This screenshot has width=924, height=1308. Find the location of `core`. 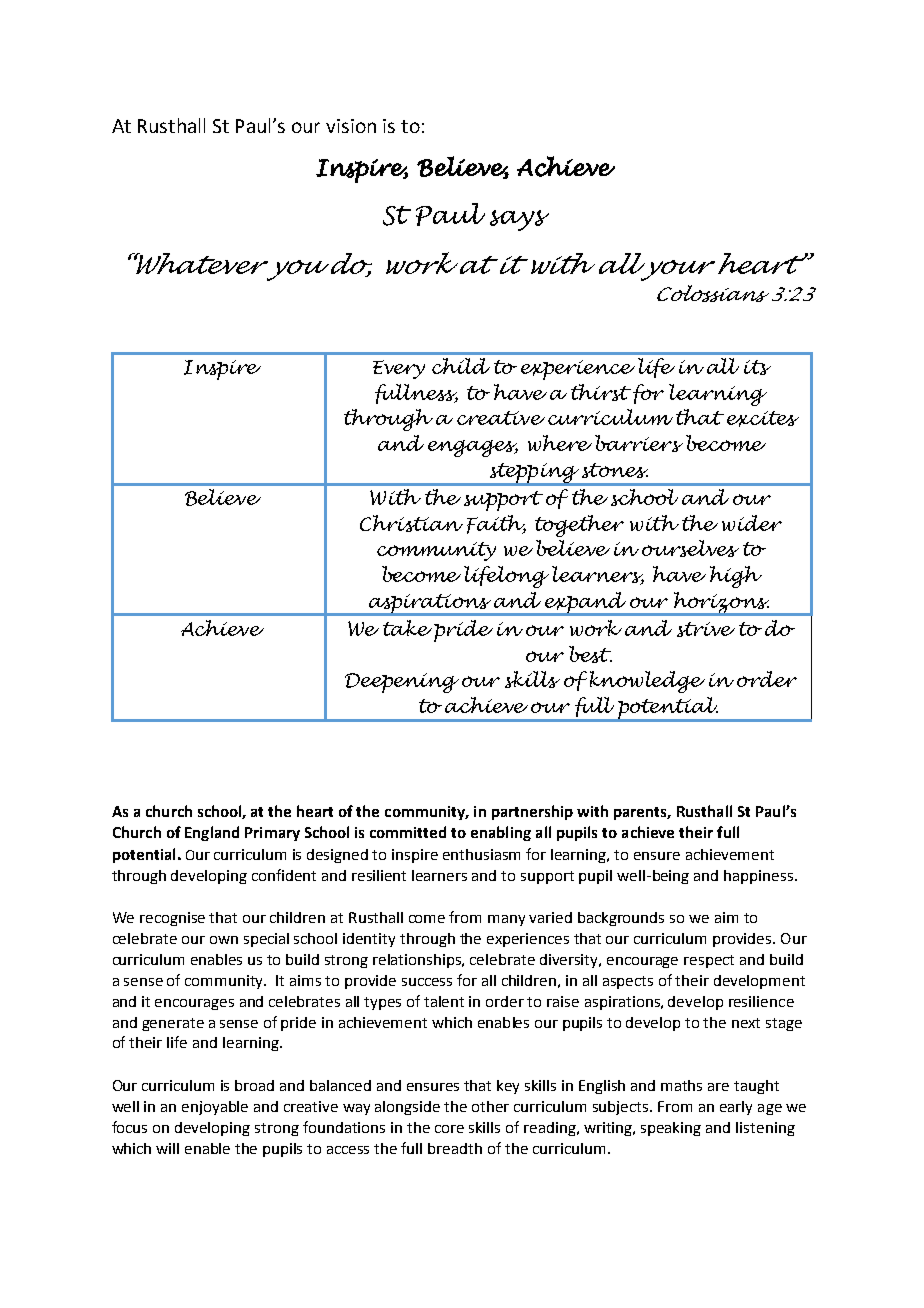

core is located at coordinates (449, 1129).
